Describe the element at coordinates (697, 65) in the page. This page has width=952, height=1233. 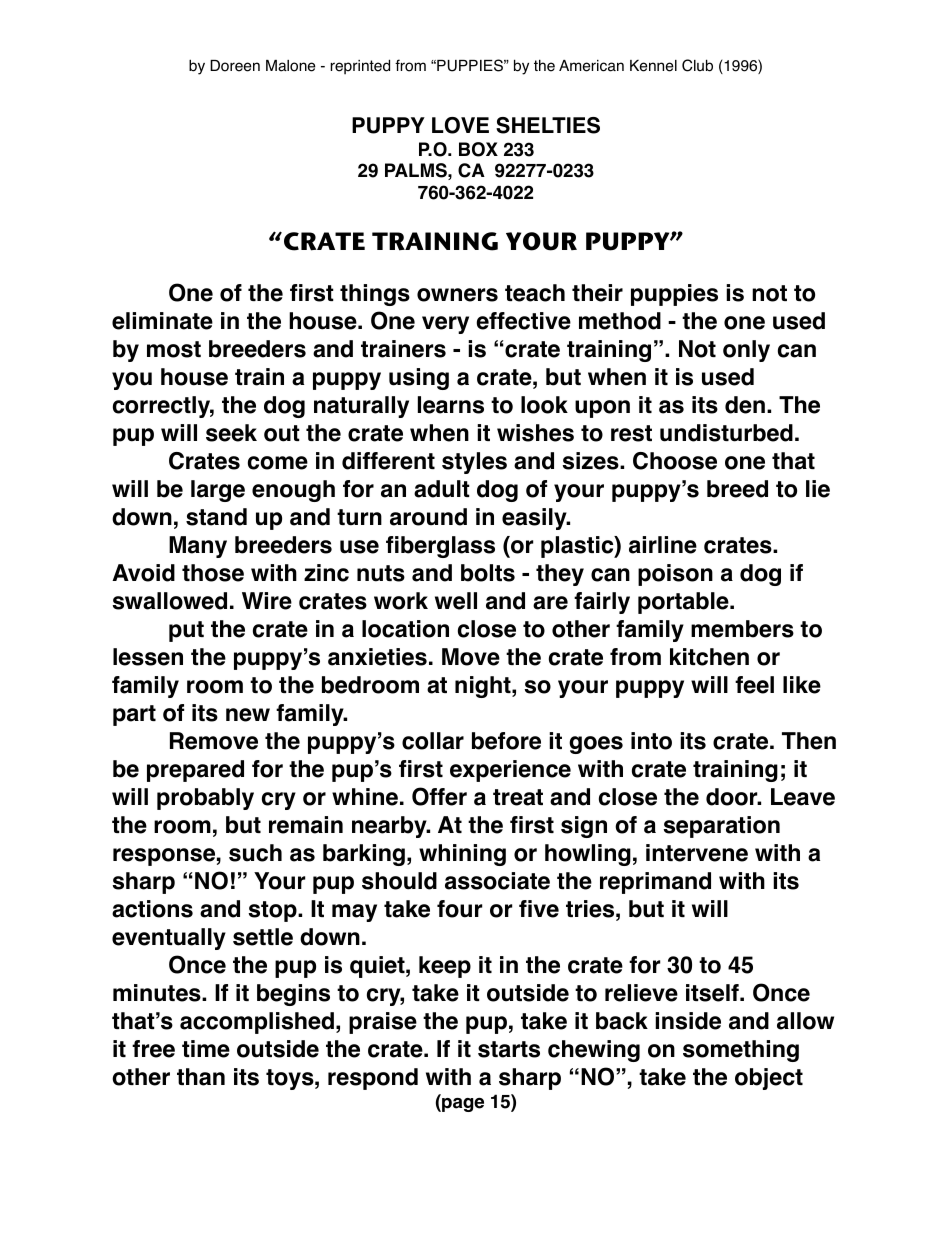
I see `Club` at that location.
